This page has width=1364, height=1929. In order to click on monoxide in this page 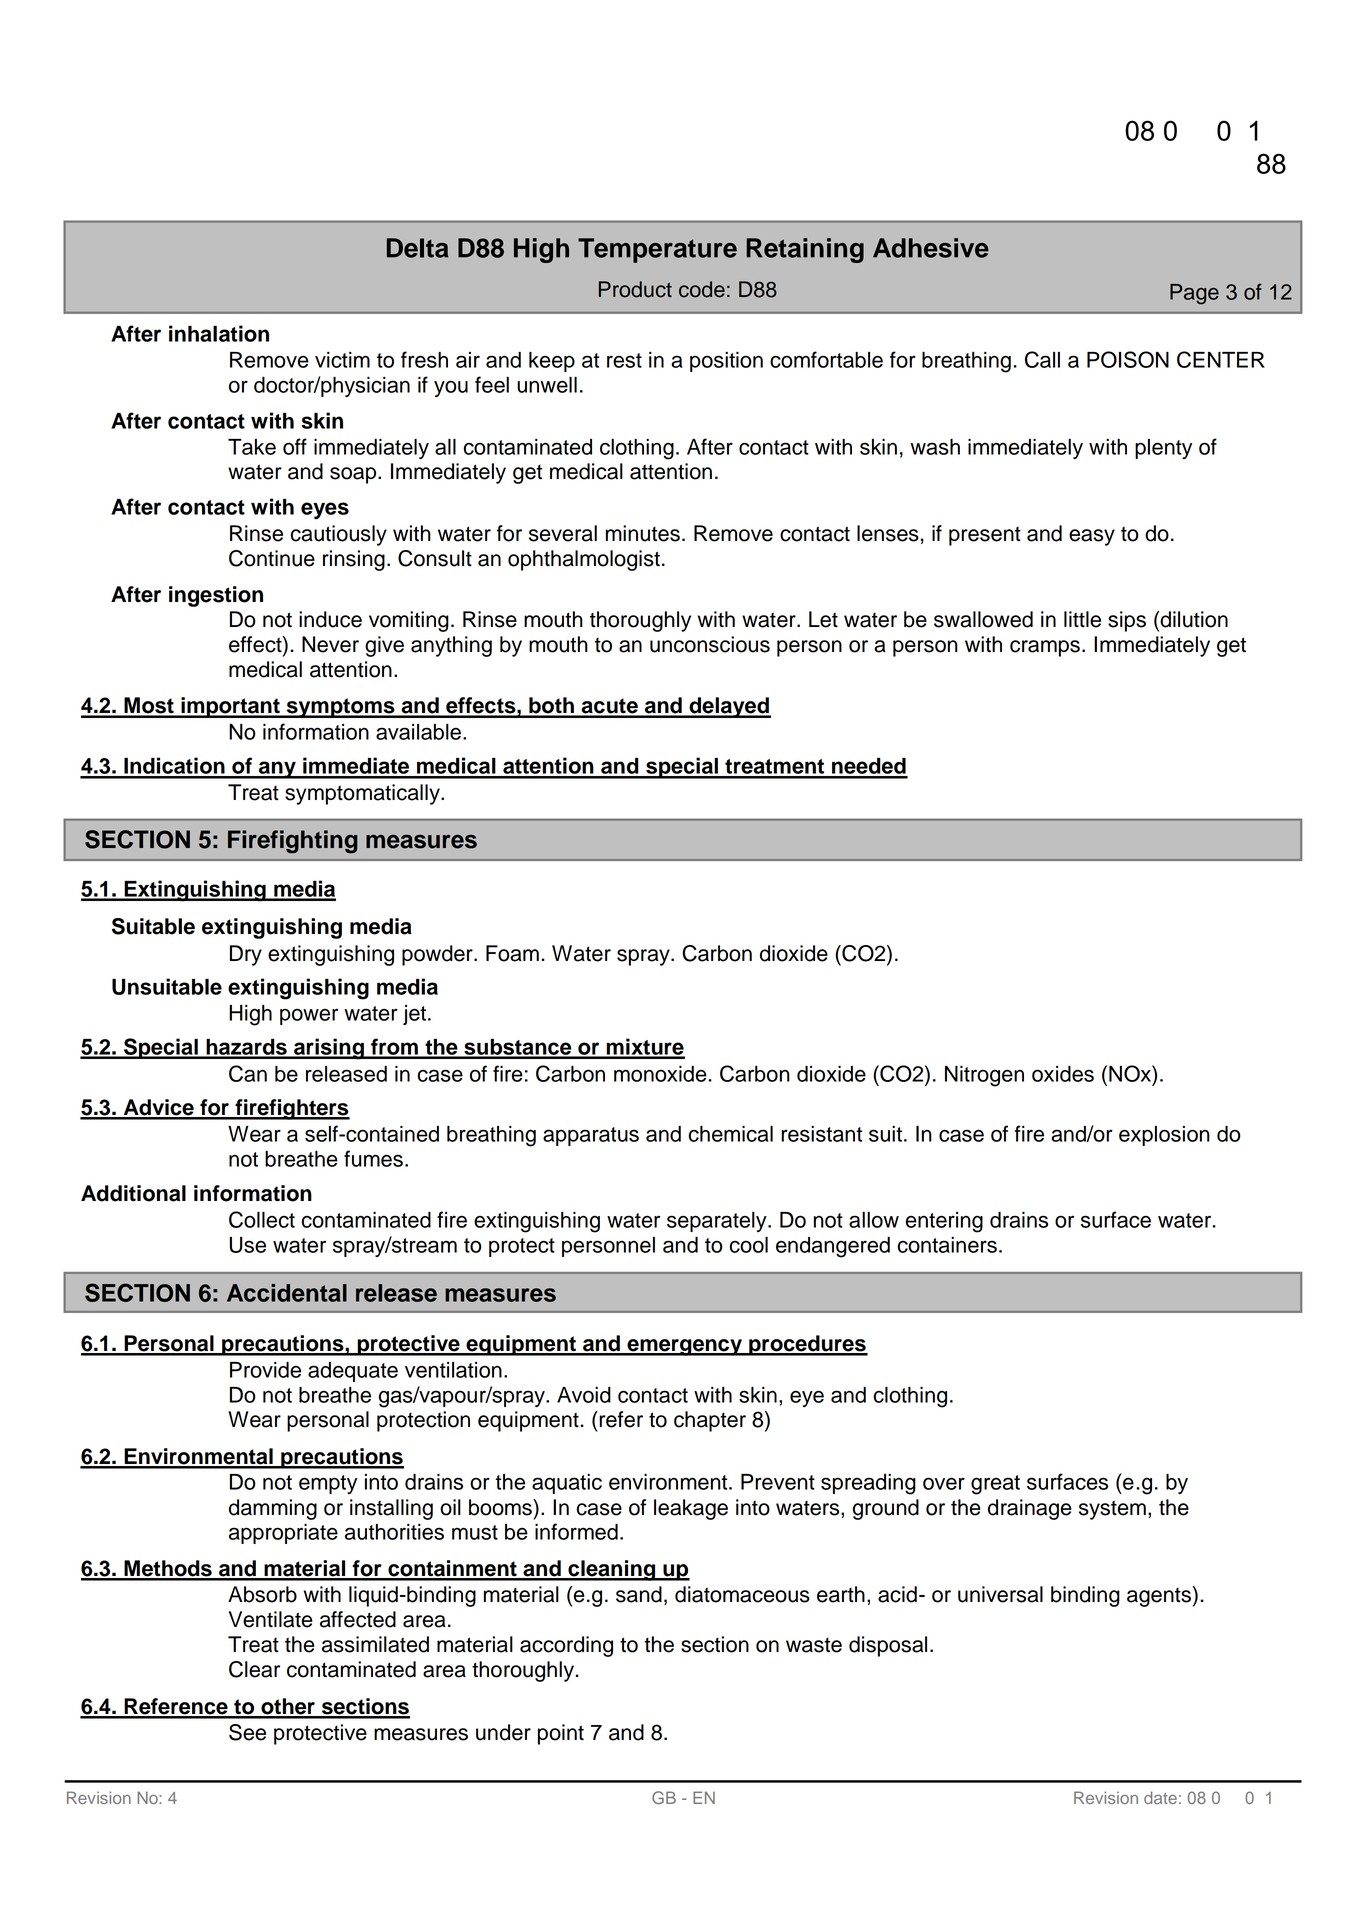, I will do `click(661, 1074)`.
